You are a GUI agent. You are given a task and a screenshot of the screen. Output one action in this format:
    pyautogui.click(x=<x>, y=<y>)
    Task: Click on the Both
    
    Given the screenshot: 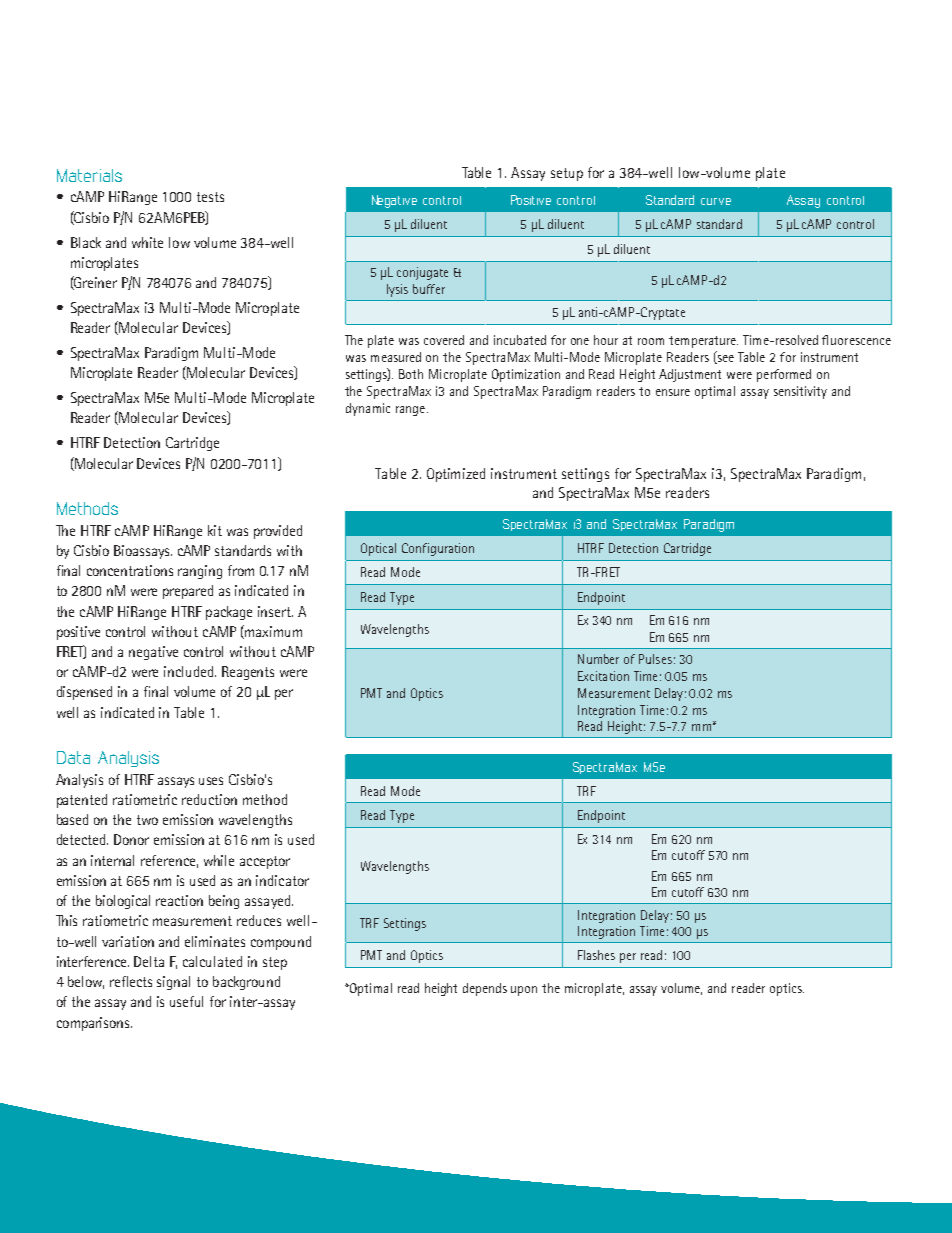 What is the action you would take?
    pyautogui.click(x=411, y=374)
